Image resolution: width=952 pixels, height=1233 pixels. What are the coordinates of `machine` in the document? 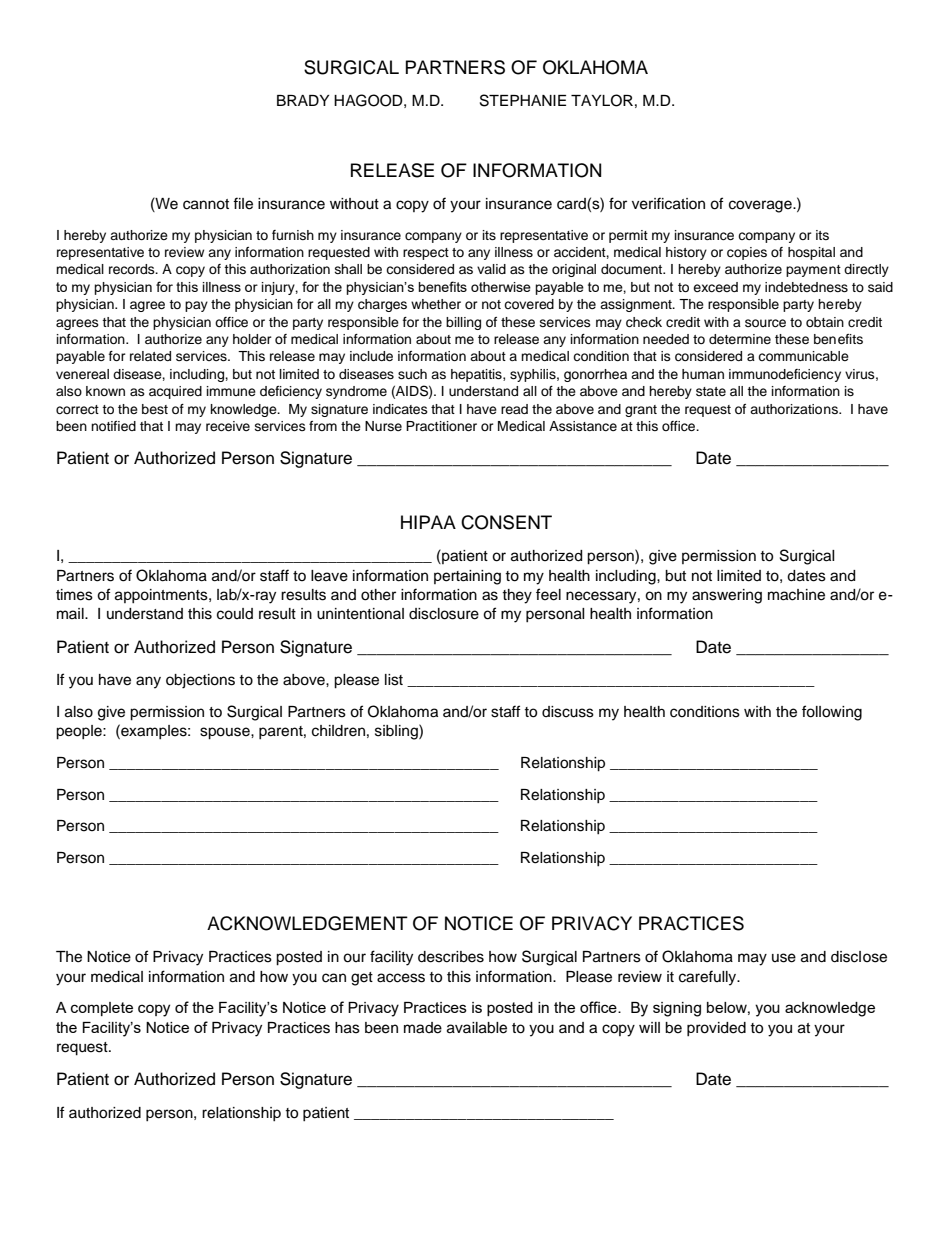 It's located at (796, 595).
